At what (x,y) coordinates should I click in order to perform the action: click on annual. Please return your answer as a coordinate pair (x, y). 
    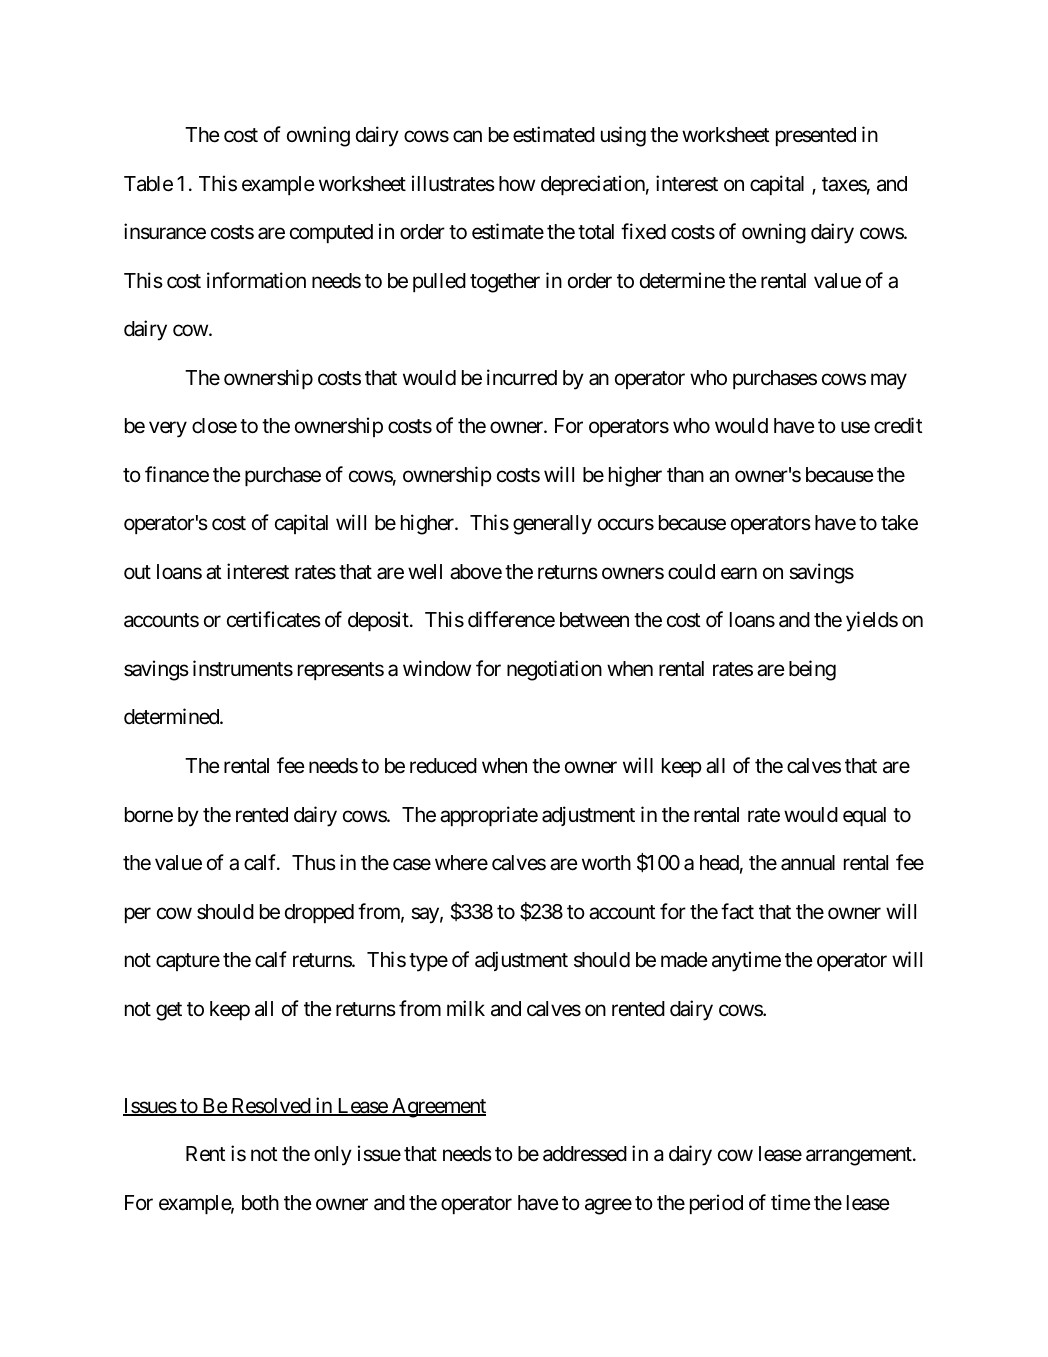
    Looking at the image, I should click on (808, 863).
